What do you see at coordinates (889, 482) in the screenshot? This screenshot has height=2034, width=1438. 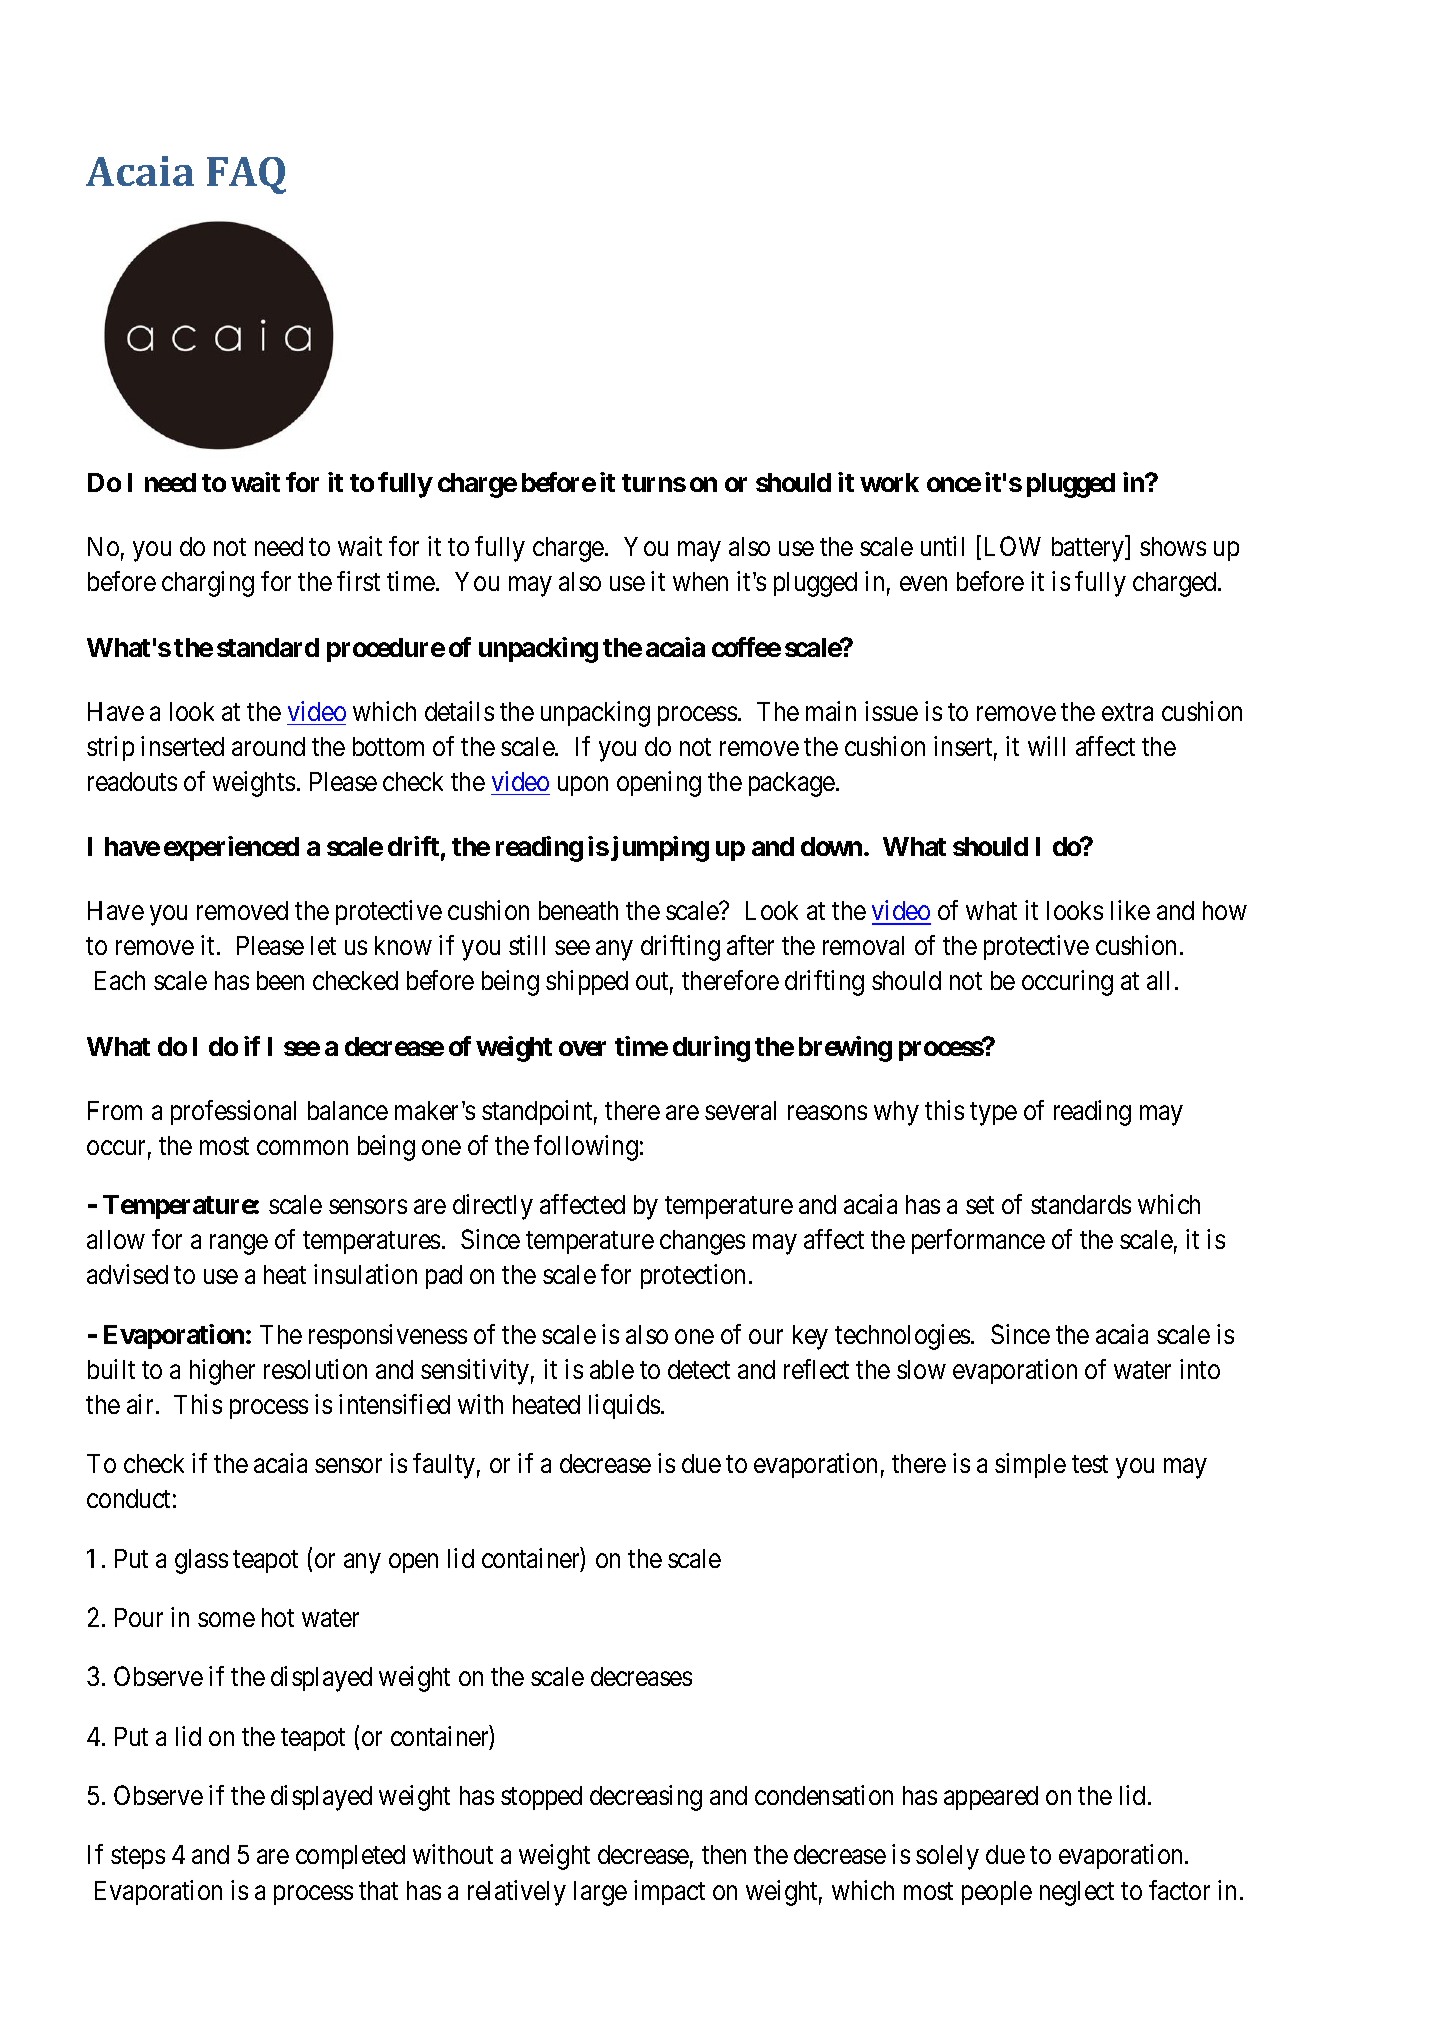 I see `work` at bounding box center [889, 482].
